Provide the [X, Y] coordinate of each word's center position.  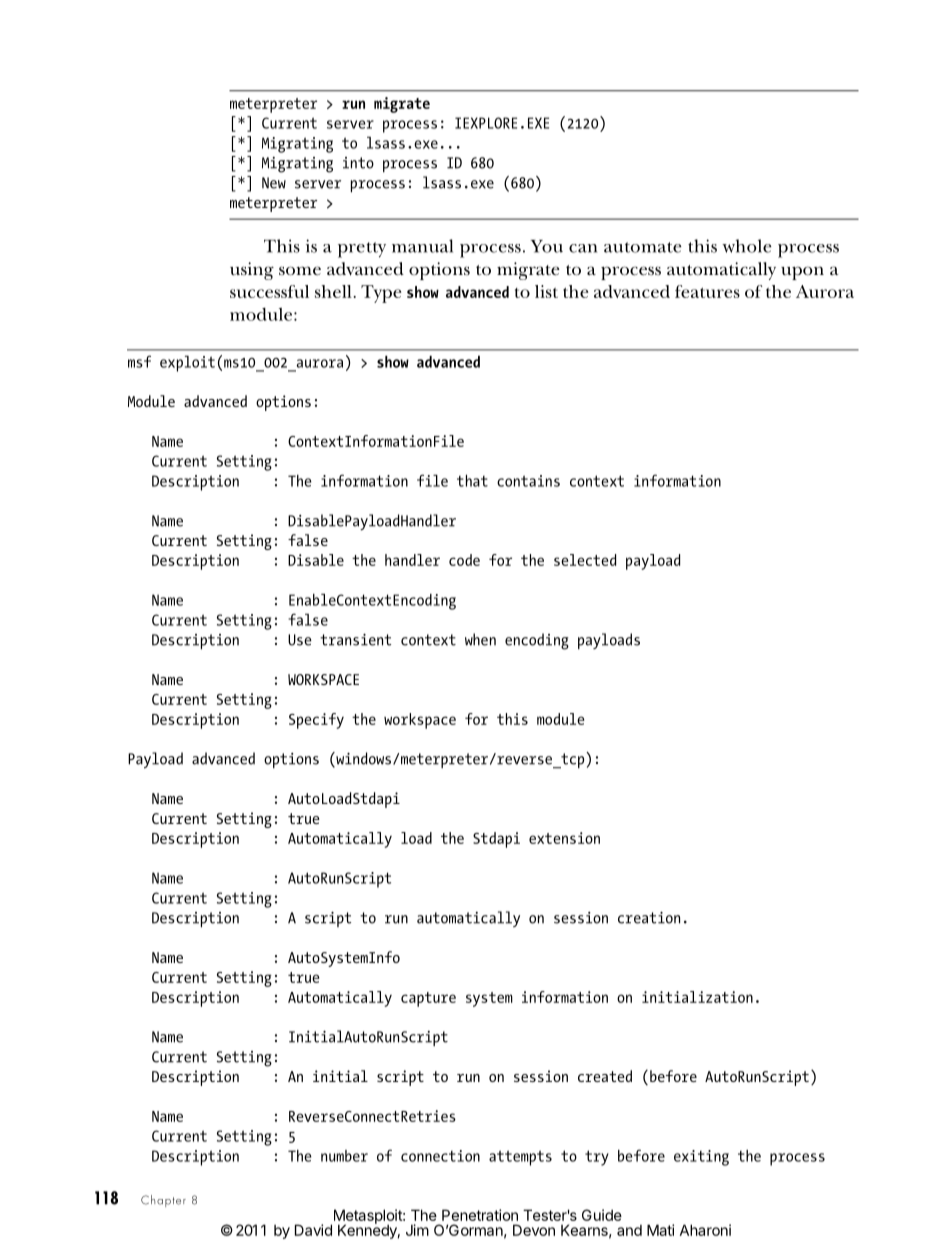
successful [269, 291]
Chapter [163, 1201]
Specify [316, 721]
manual [422, 246]
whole [747, 246]
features [707, 291]
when [480, 639]
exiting [701, 1158]
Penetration [480, 1215]
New [274, 183]
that [472, 481]
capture [428, 999]
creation [649, 918]
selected [585, 560]
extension [564, 838]
